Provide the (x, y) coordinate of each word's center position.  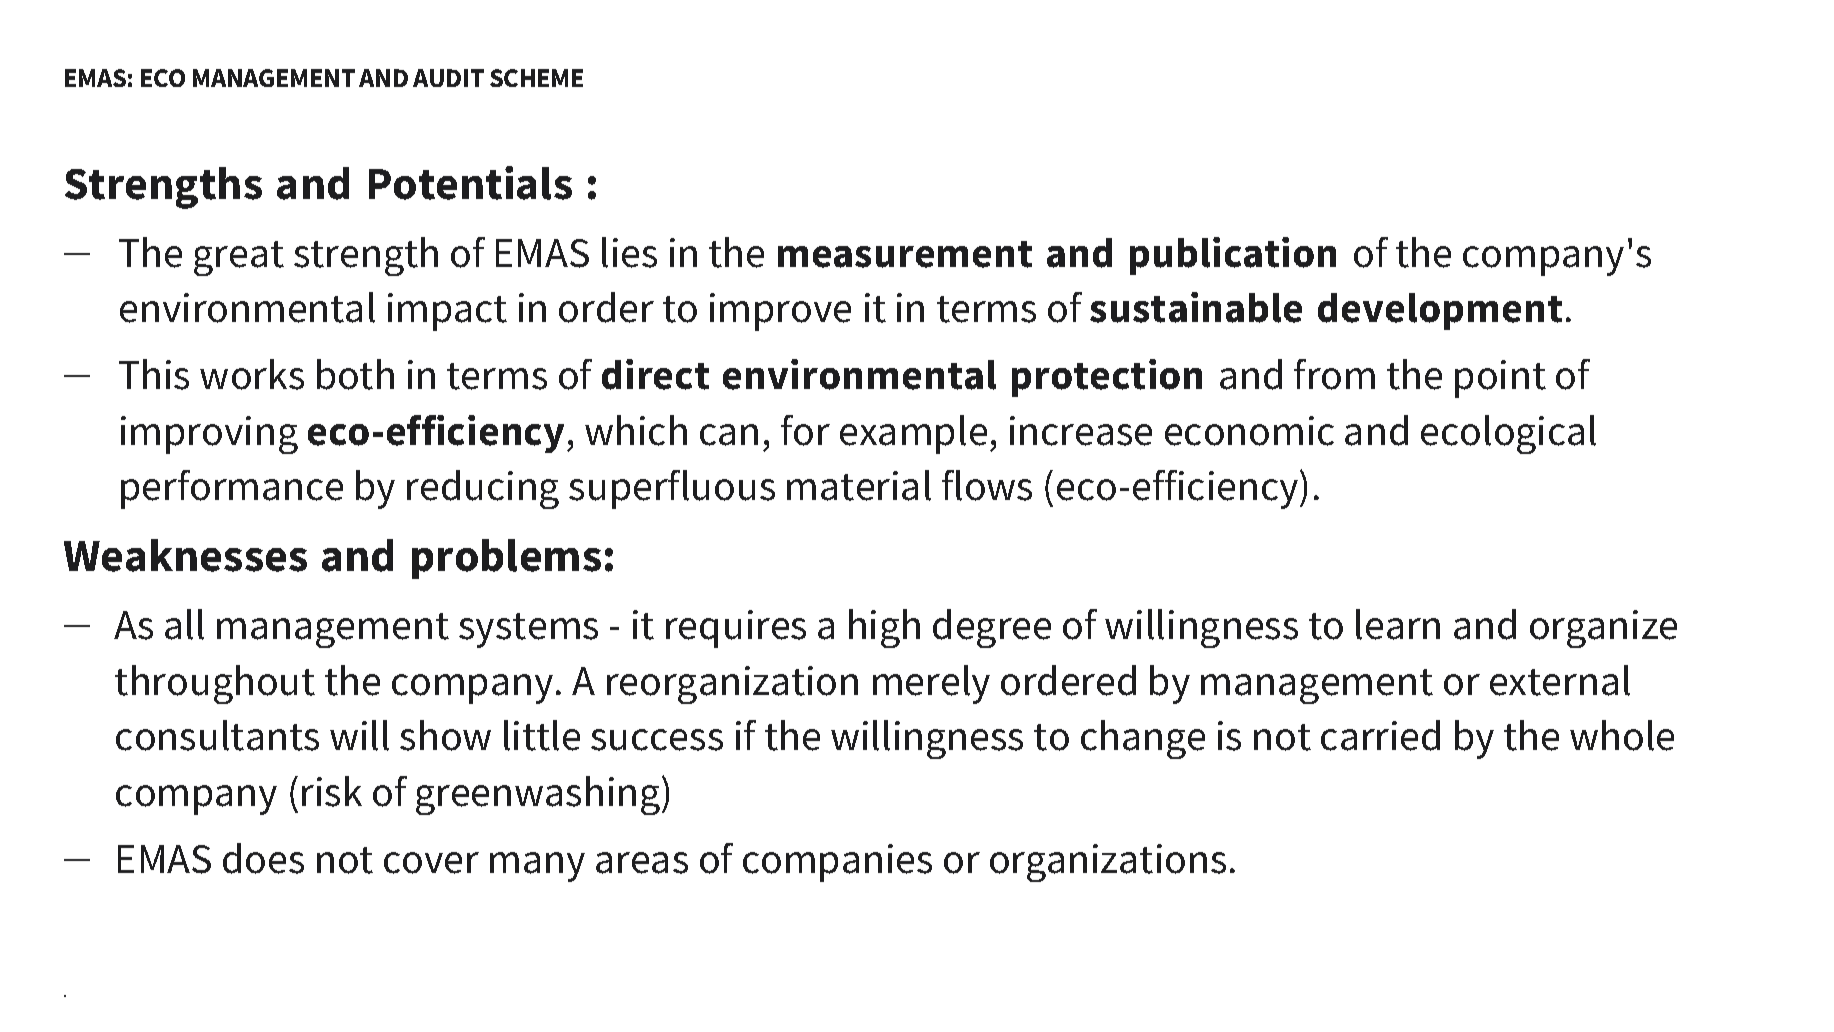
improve (780, 312)
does (263, 858)
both (355, 374)
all (184, 624)
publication (1233, 256)
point (1500, 379)
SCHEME (536, 78)
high (884, 628)
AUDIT (448, 78)
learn (1398, 624)
